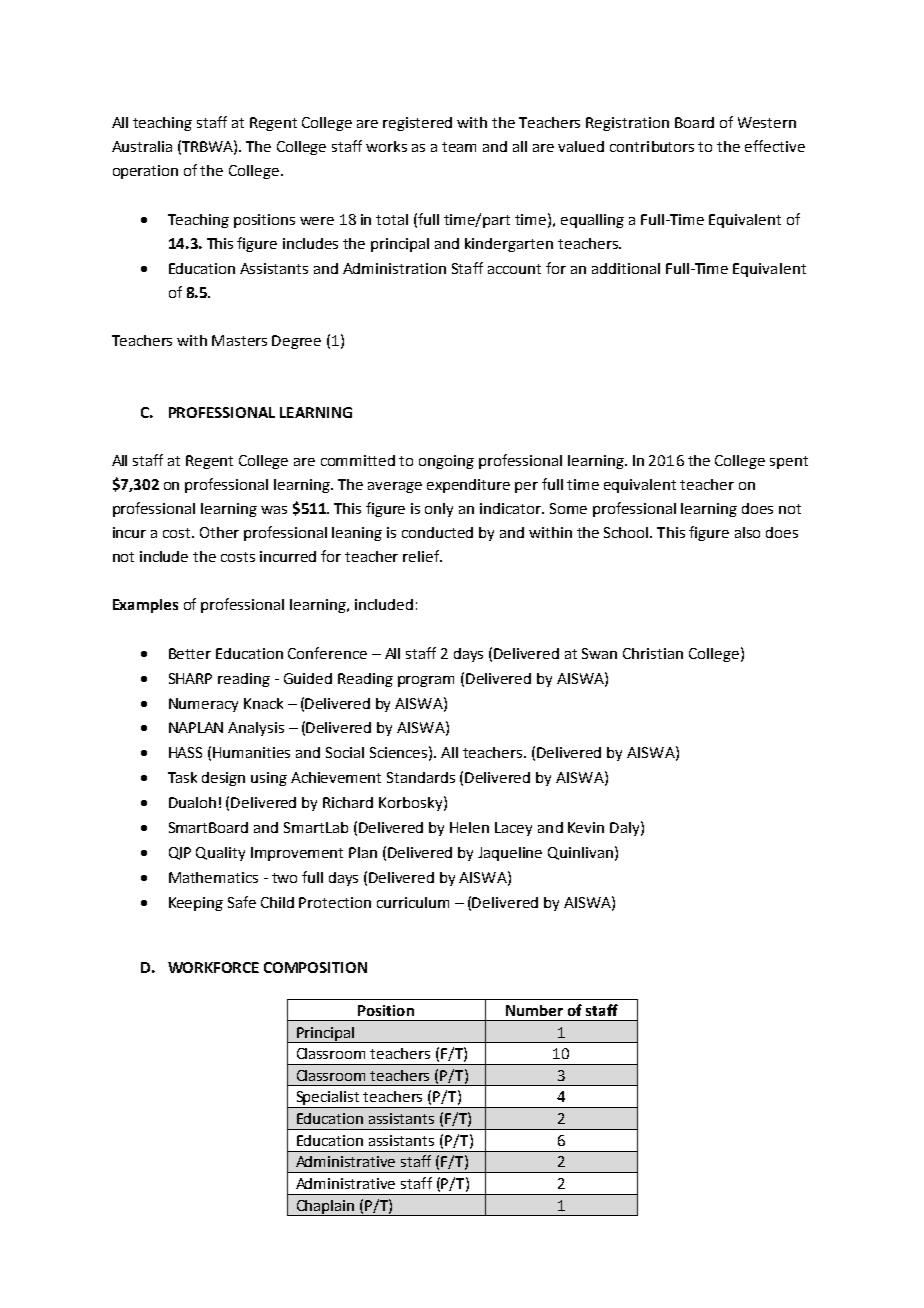 This document has width=924, height=1308. Describe the element at coordinates (747, 532) in the document. I see `also` at that location.
